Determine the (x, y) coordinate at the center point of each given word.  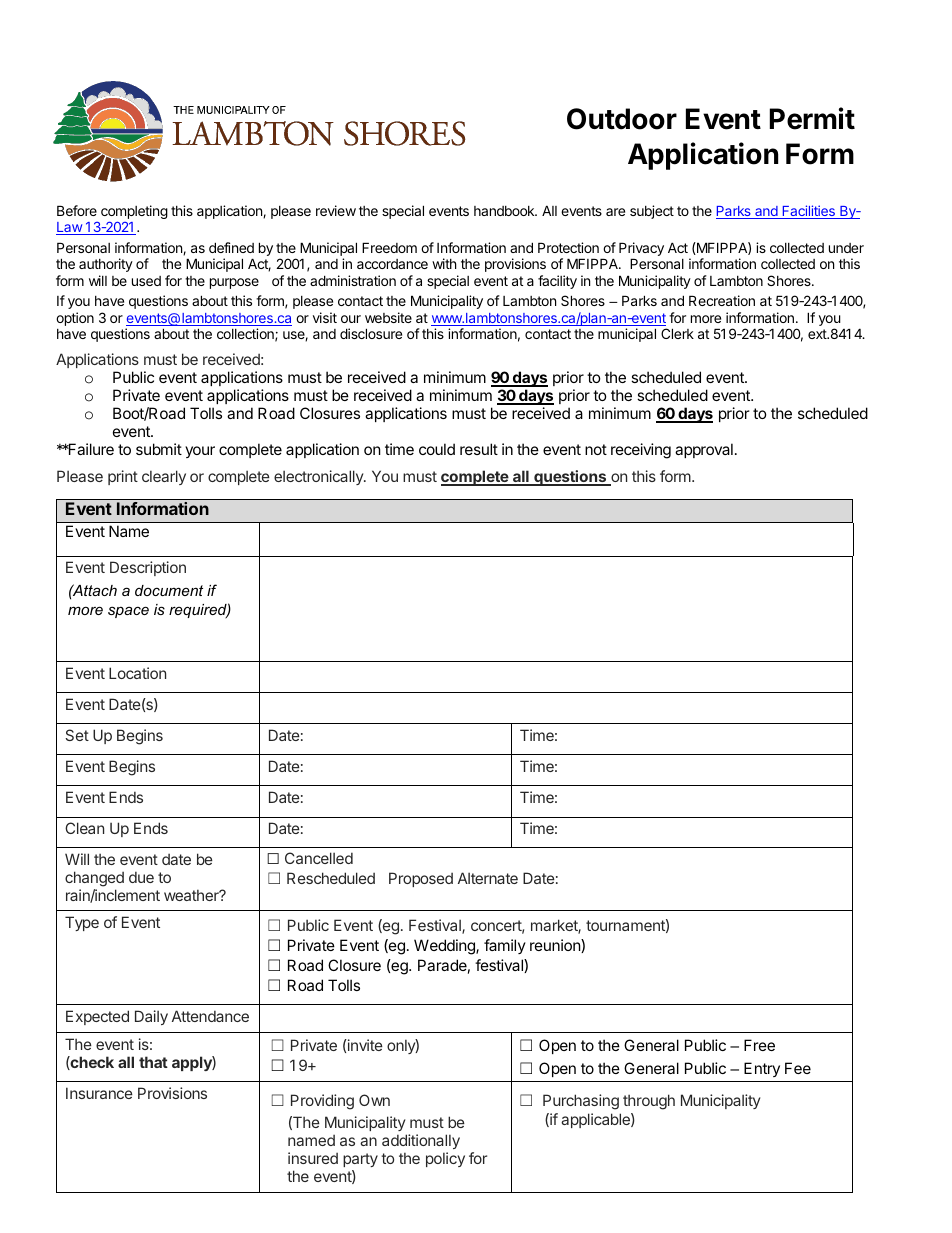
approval (704, 450)
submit (159, 449)
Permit (812, 118)
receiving (641, 451)
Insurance (99, 1093)
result (479, 449)
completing (134, 213)
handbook (505, 211)
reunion (556, 946)
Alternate (488, 878)
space (128, 612)
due (141, 877)
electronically (319, 477)
